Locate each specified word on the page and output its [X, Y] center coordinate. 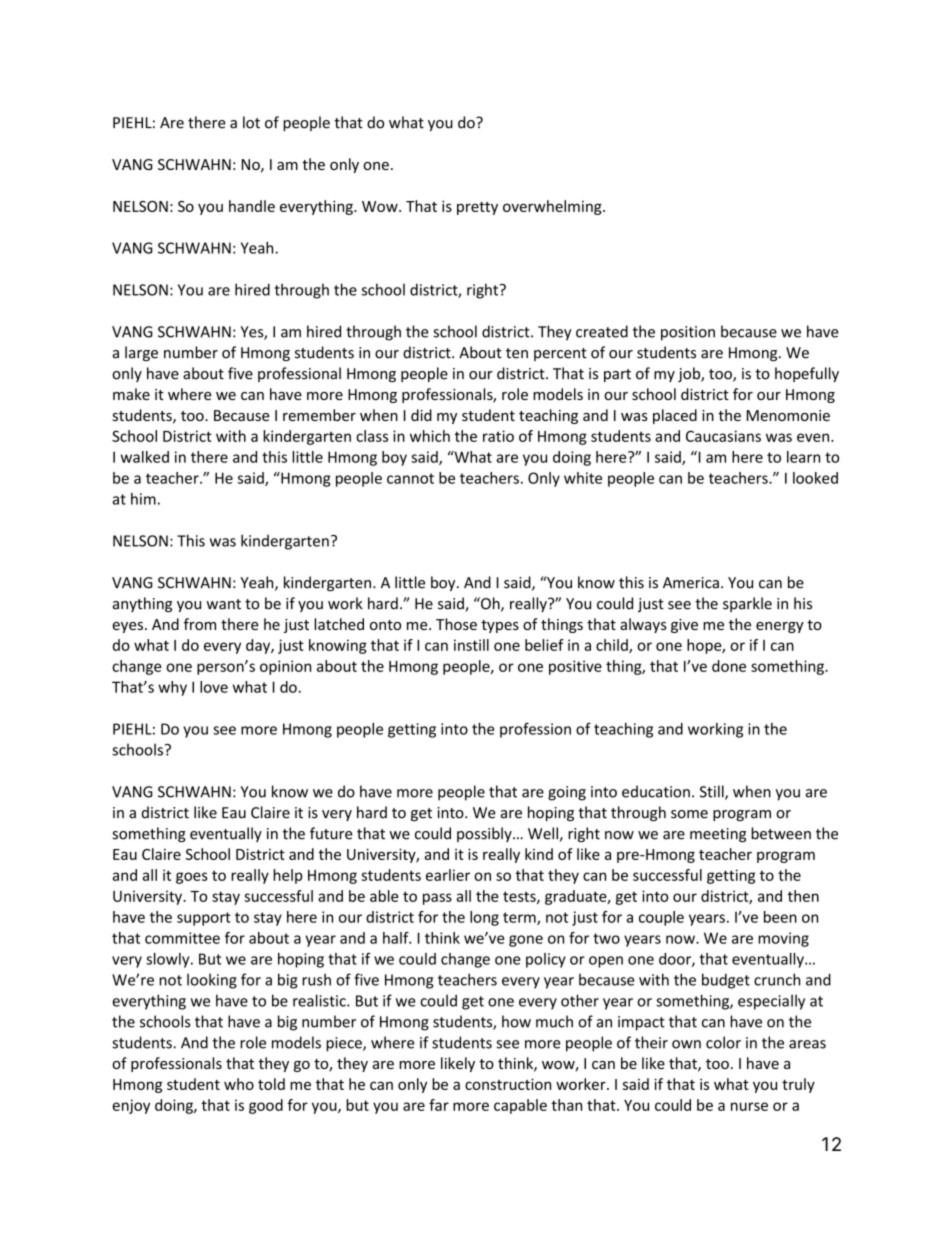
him [143, 499]
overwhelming [553, 207]
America [691, 583]
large [141, 353]
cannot [410, 478]
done [729, 666]
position [688, 333]
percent [560, 354]
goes [192, 878]
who [239, 1084]
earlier [448, 875]
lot [251, 122]
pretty [477, 208]
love [214, 687]
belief [544, 645]
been [780, 917]
